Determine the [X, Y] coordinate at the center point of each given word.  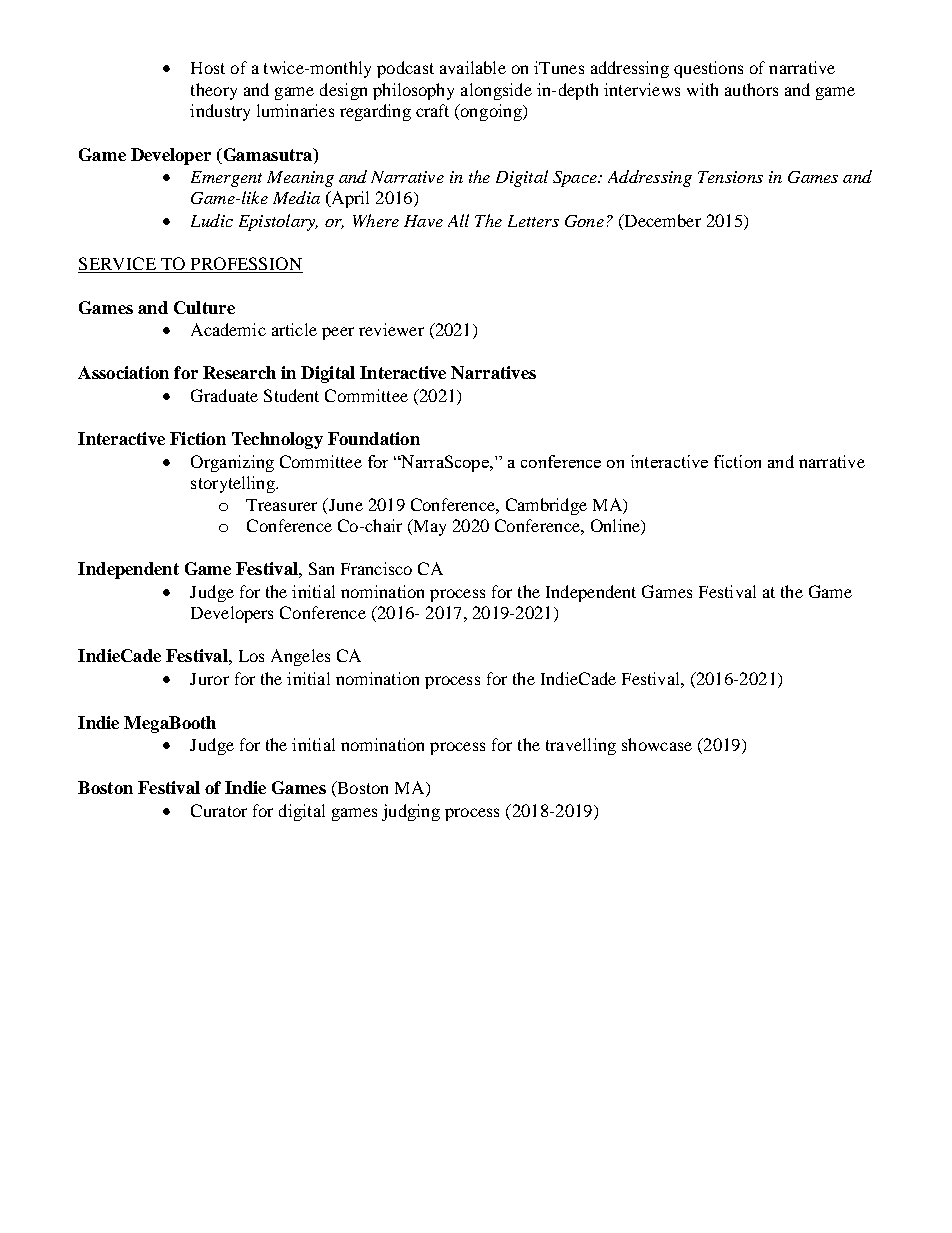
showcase [657, 744]
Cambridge [546, 506]
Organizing [232, 463]
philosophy [413, 91]
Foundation [374, 438]
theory [214, 91]
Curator [219, 810]
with [702, 89]
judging [411, 812]
